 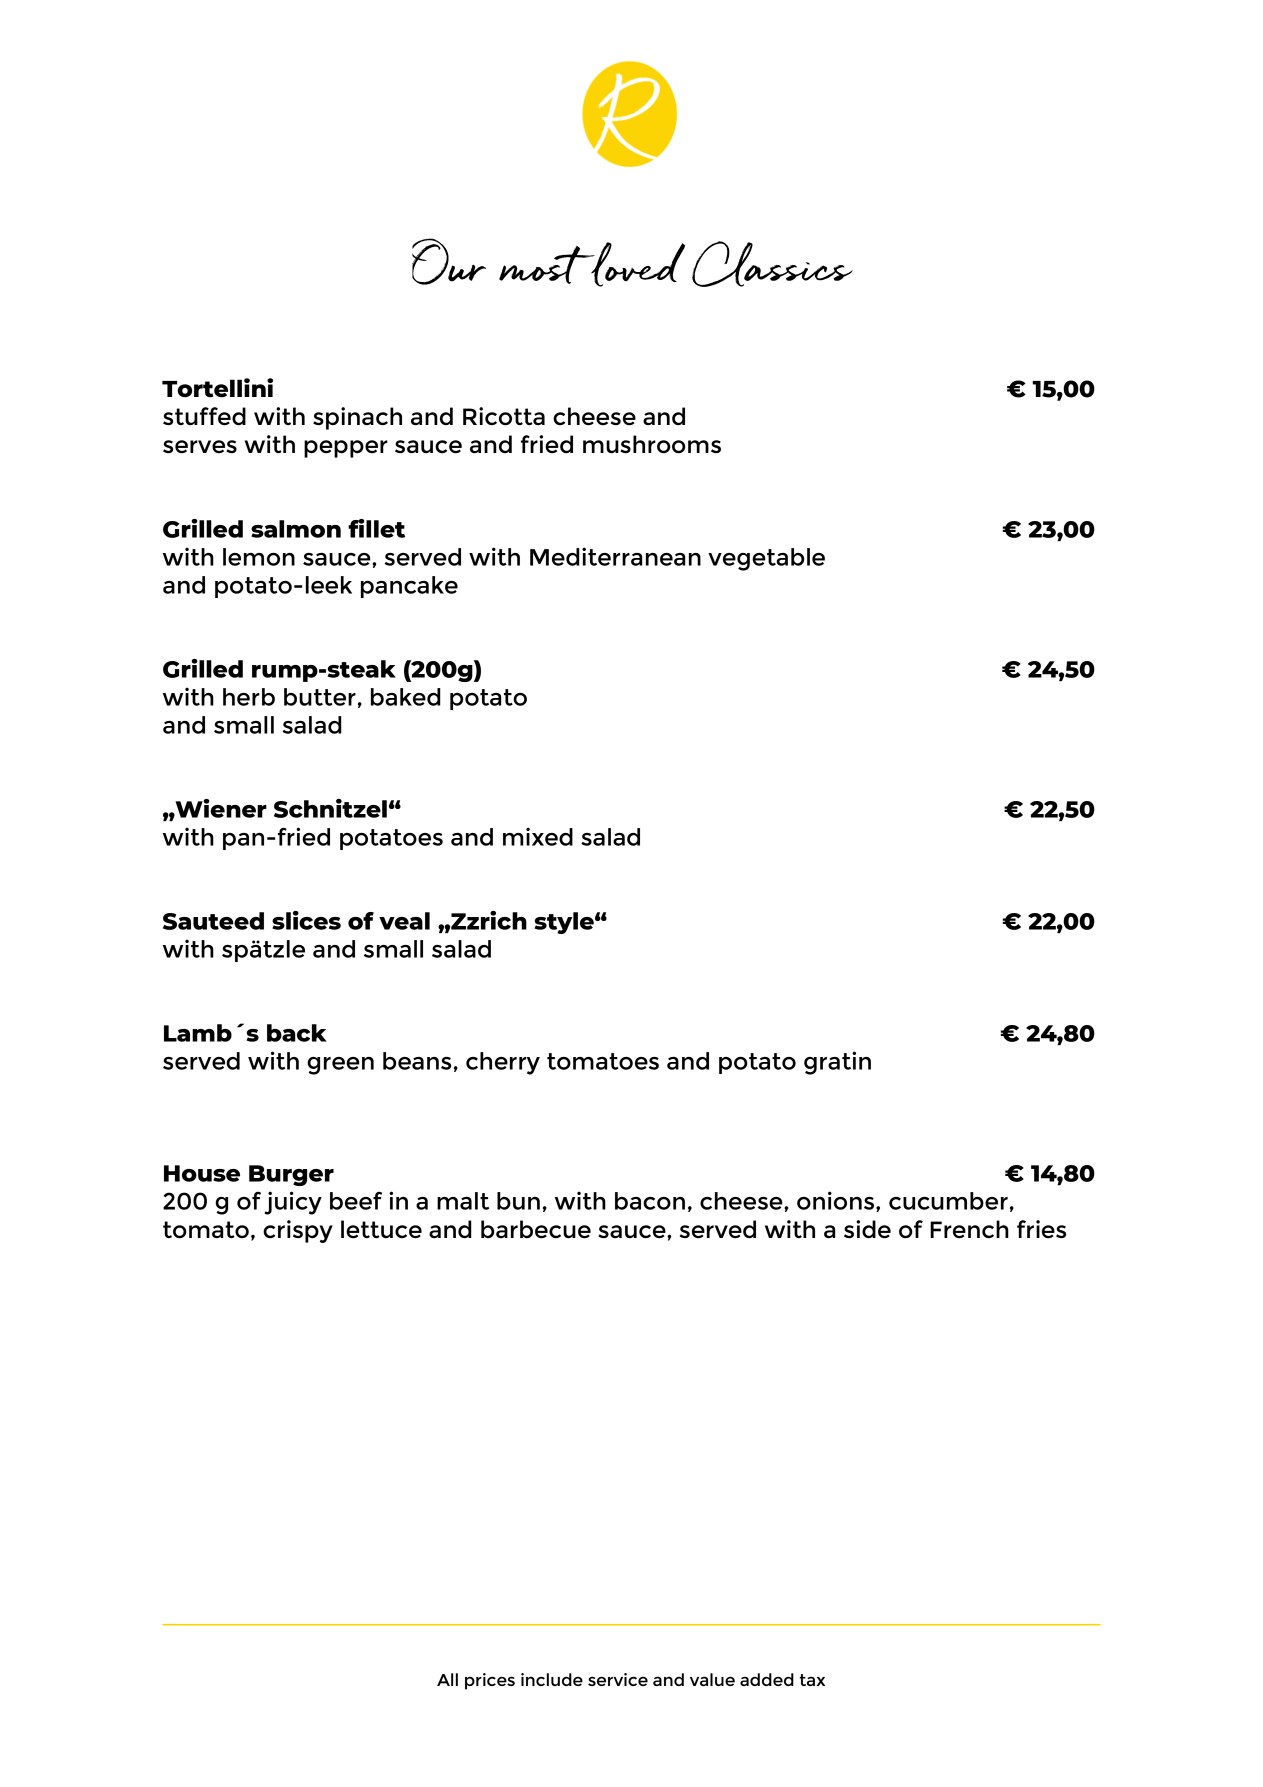 What do you see at coordinates (504, 416) in the document?
I see `Ricotta` at bounding box center [504, 416].
